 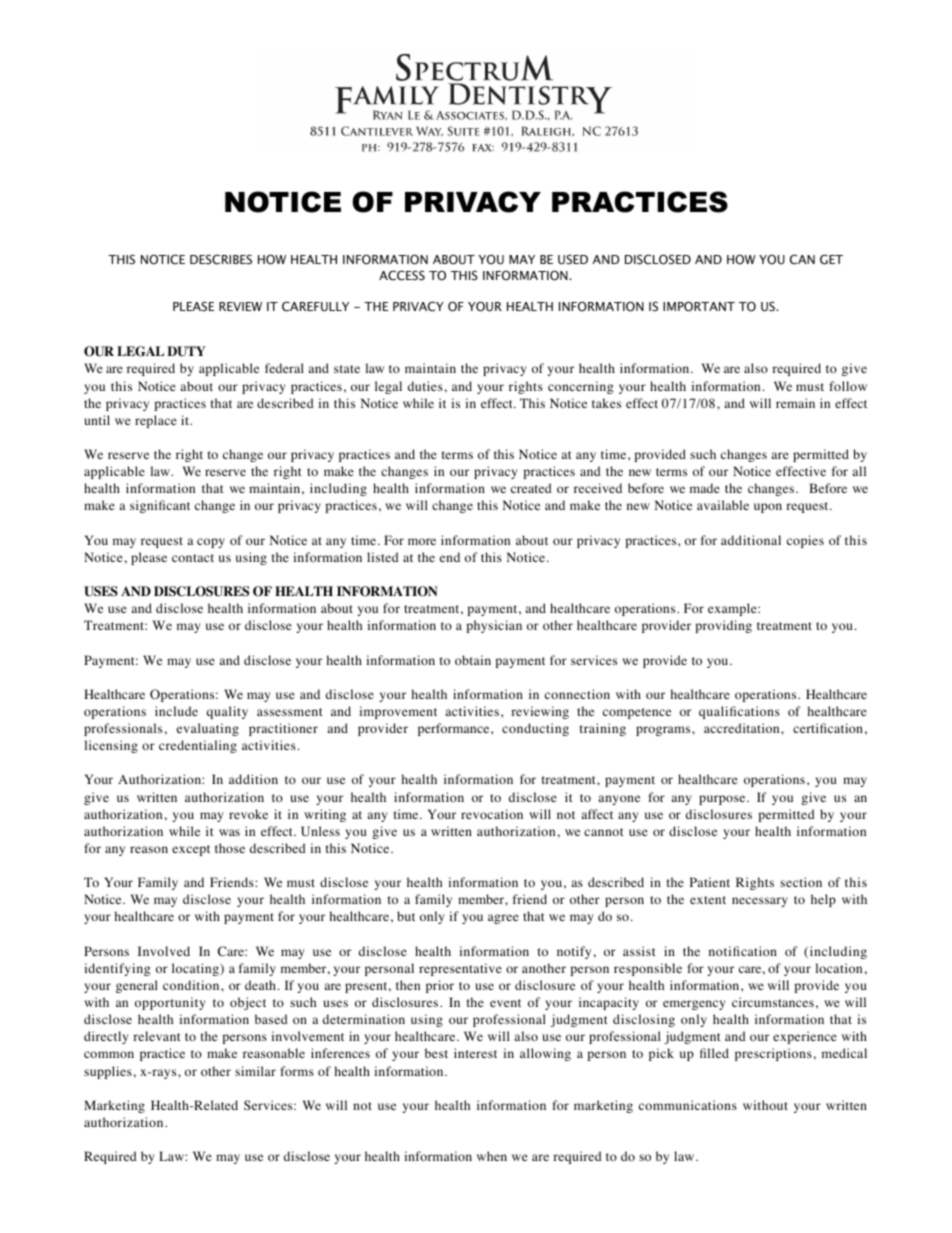 I want to click on ACCESS, so click(x=402, y=275).
